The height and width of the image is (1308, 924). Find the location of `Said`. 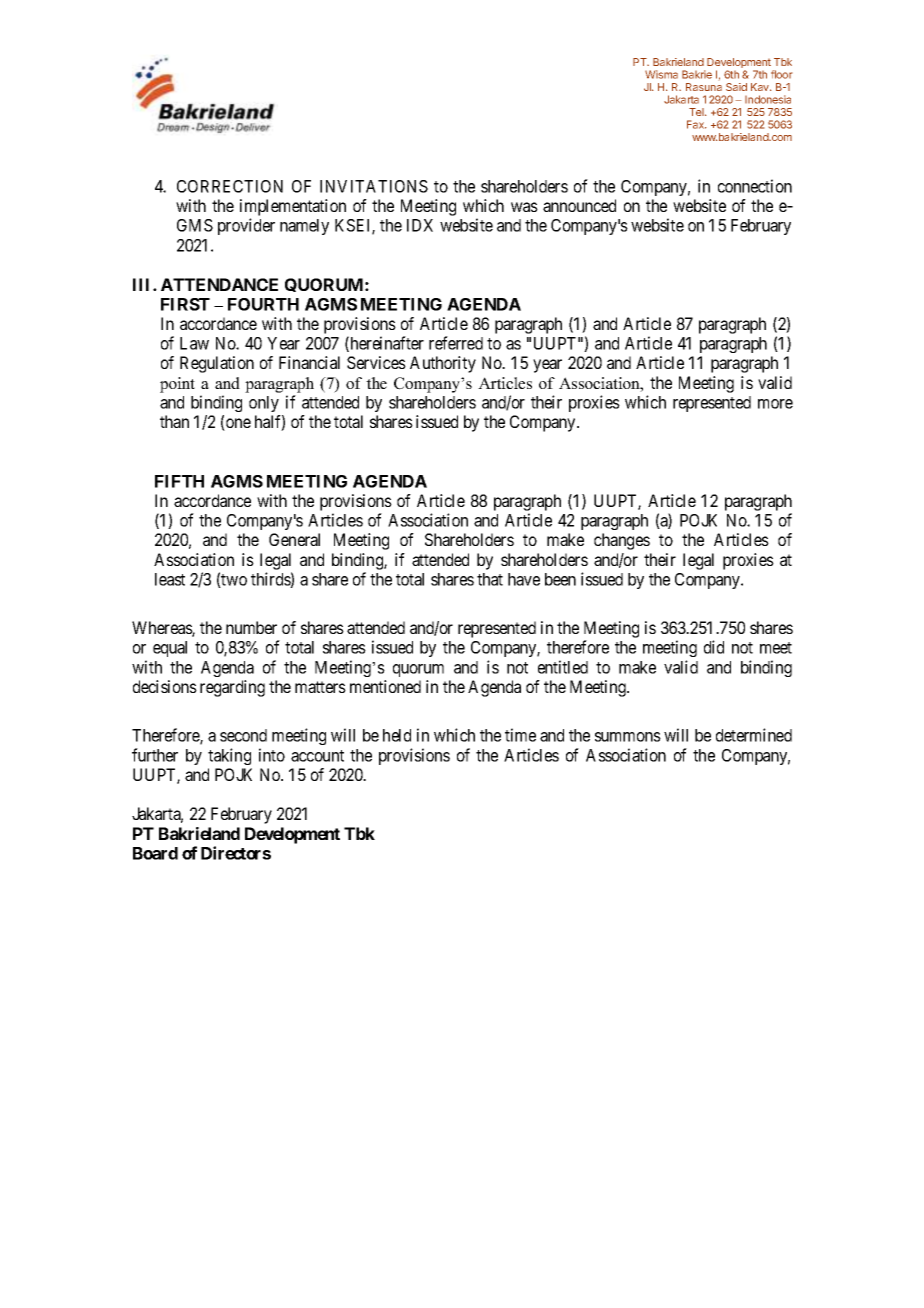

Said is located at coordinates (736, 87).
